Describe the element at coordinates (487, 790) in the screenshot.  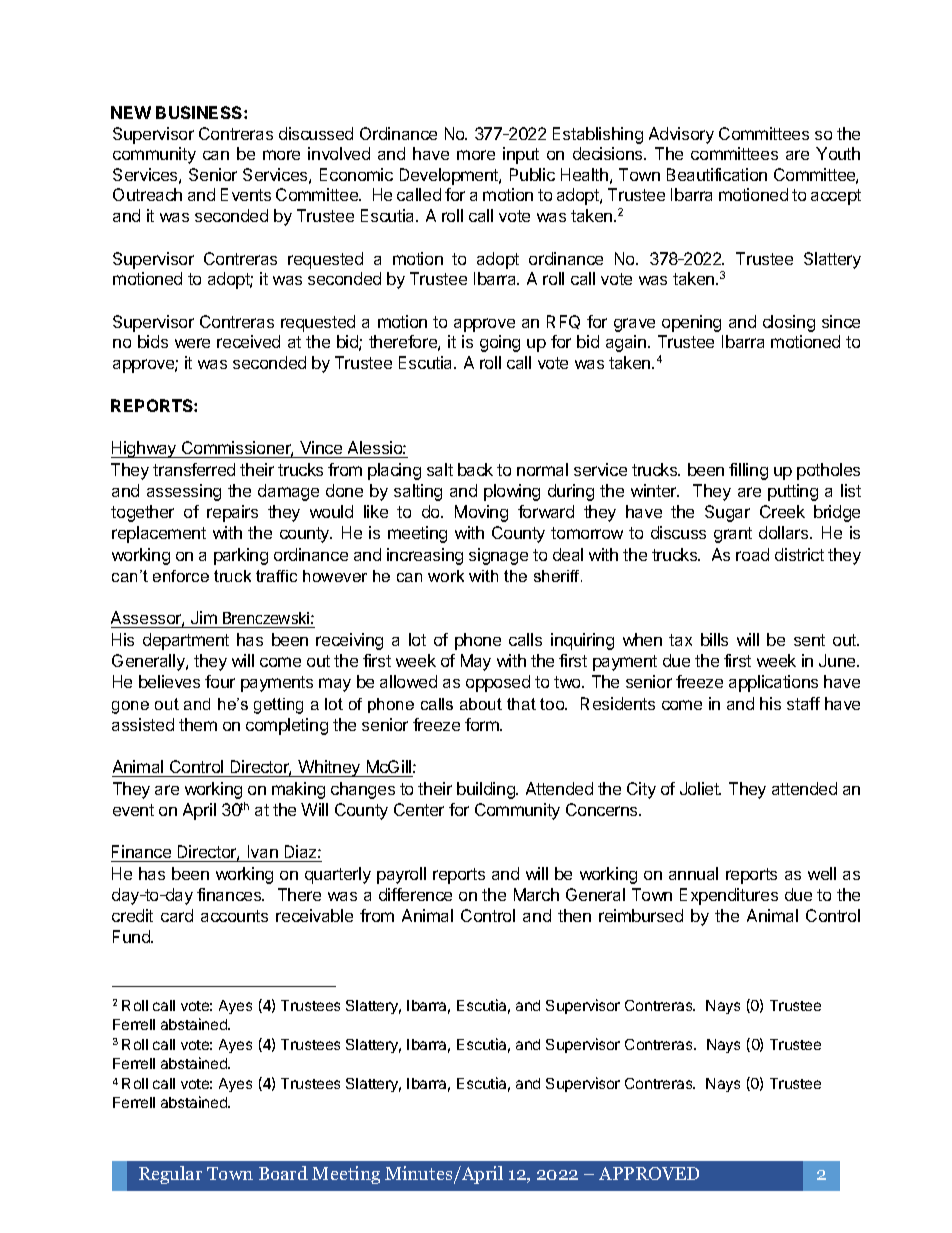
I see `building` at that location.
